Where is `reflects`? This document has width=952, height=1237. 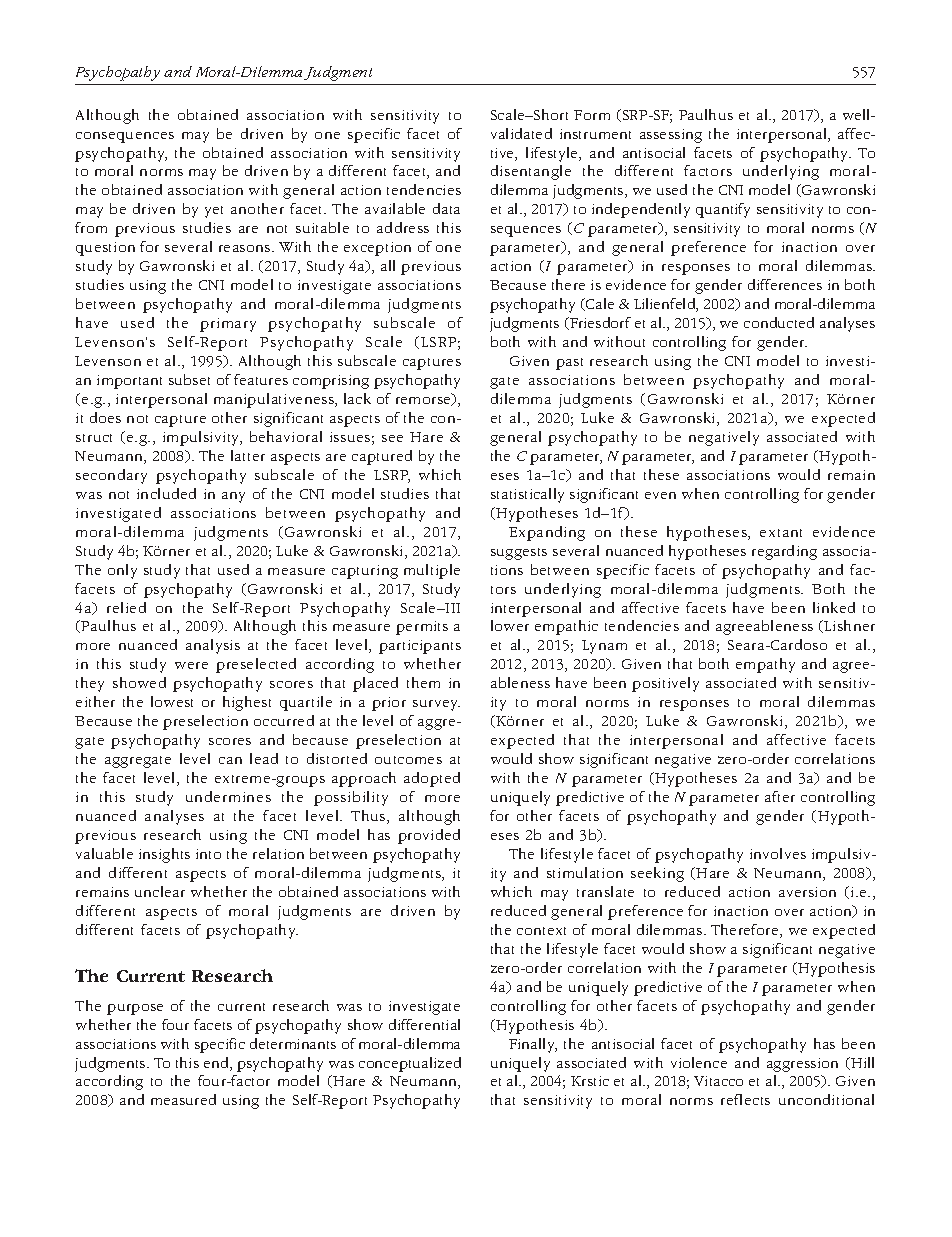
reflects is located at coordinates (745, 1099).
